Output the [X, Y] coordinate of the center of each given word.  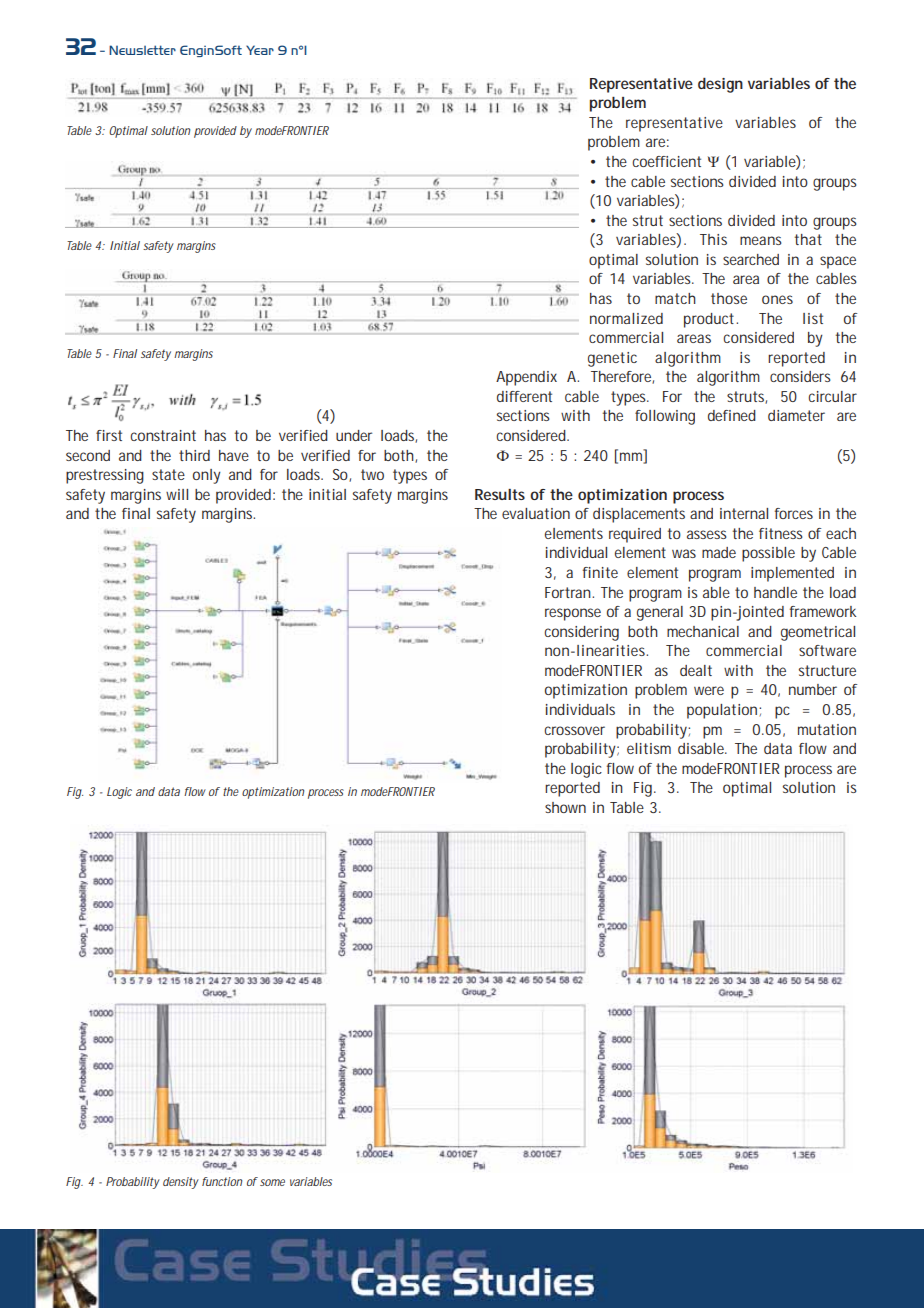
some [272, 1182]
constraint [163, 435]
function [222, 1181]
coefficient [666, 161]
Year [260, 50]
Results [500, 494]
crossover [574, 730]
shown [565, 807]
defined [732, 415]
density [181, 1183]
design [720, 85]
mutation [827, 729]
